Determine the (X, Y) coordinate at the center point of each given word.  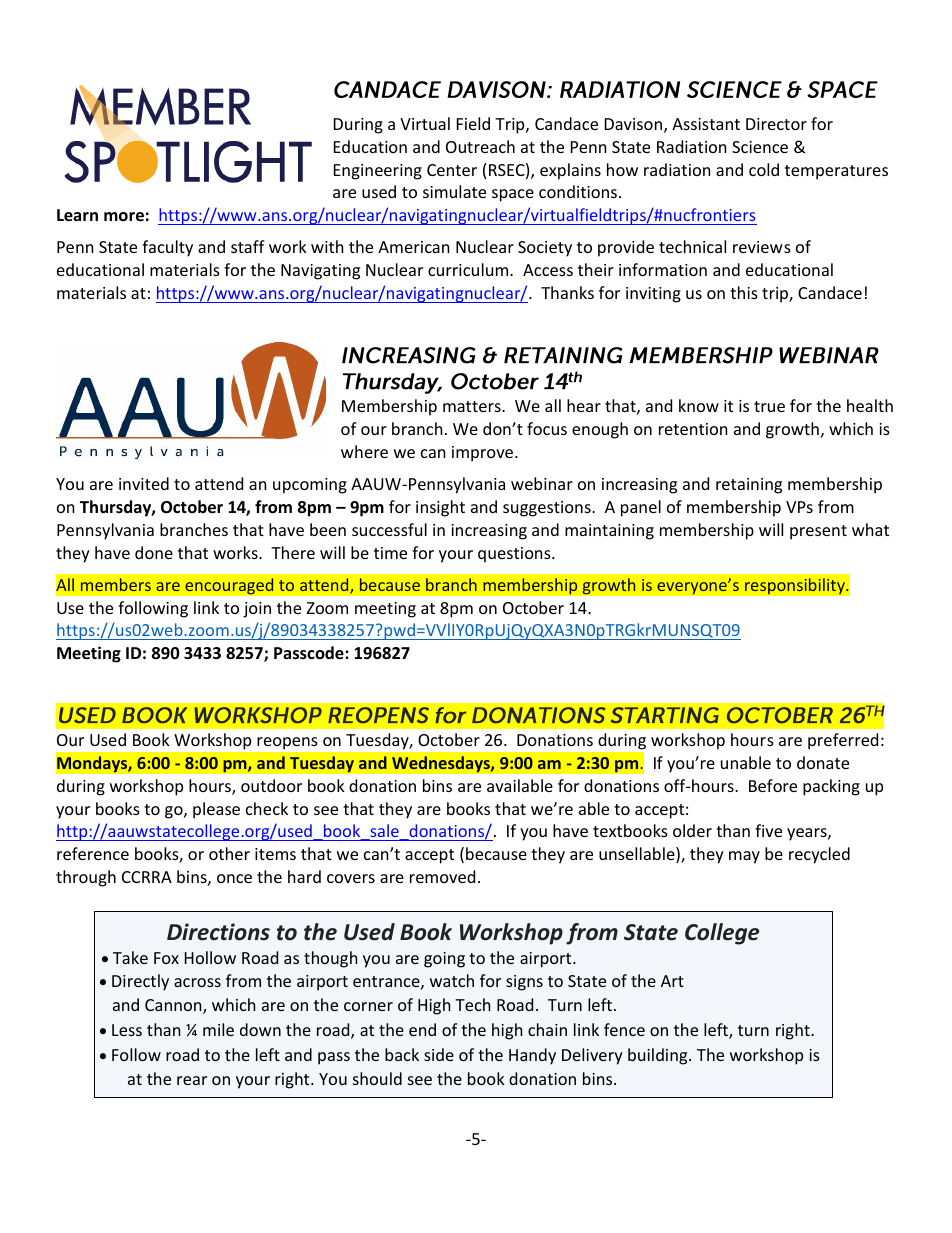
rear (192, 1080)
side (439, 1054)
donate (823, 762)
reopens (287, 743)
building (659, 1056)
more (124, 217)
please (216, 810)
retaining (749, 486)
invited (144, 483)
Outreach (480, 146)
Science (760, 147)
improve (484, 454)
